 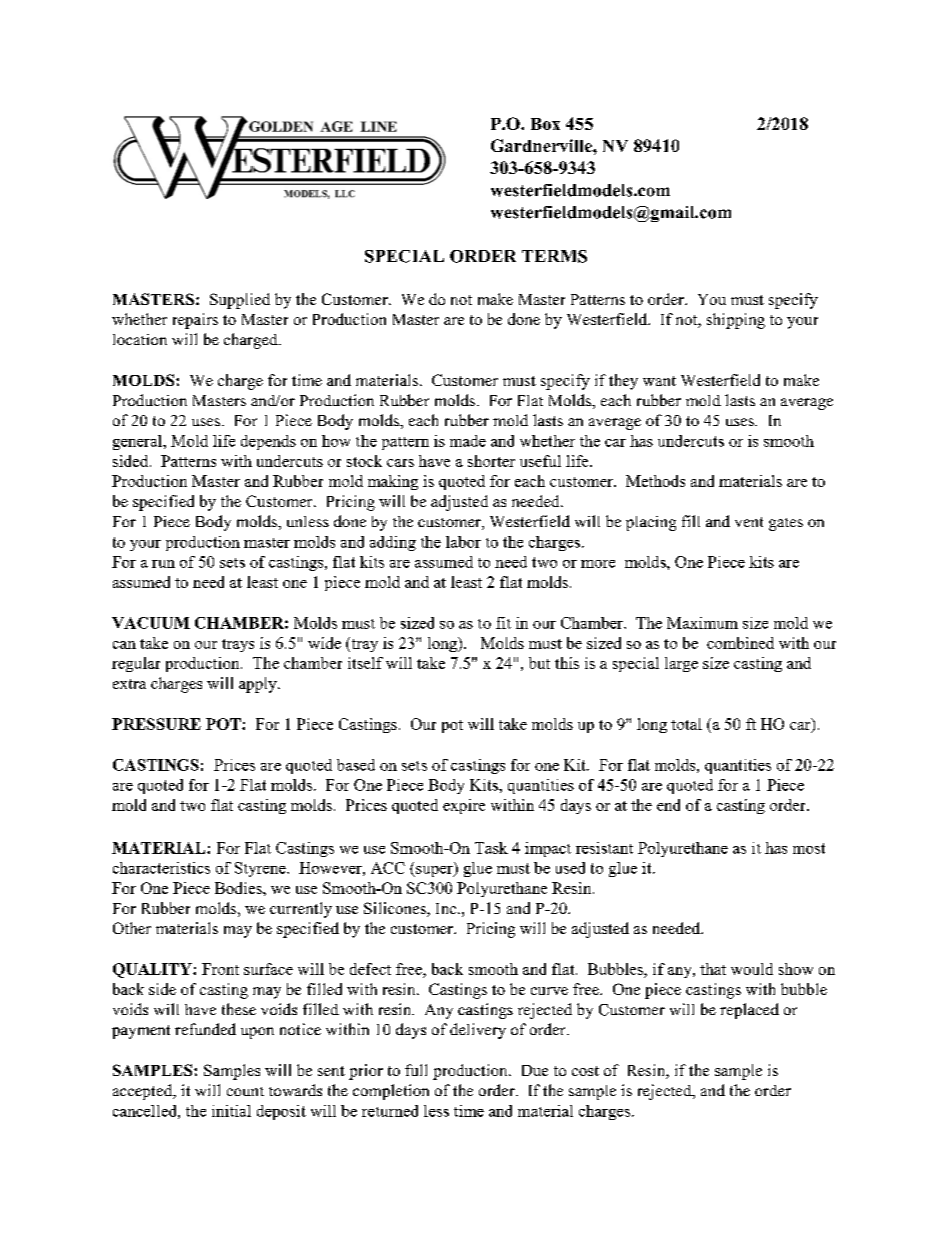 I want to click on VACUUM, so click(x=151, y=623).
